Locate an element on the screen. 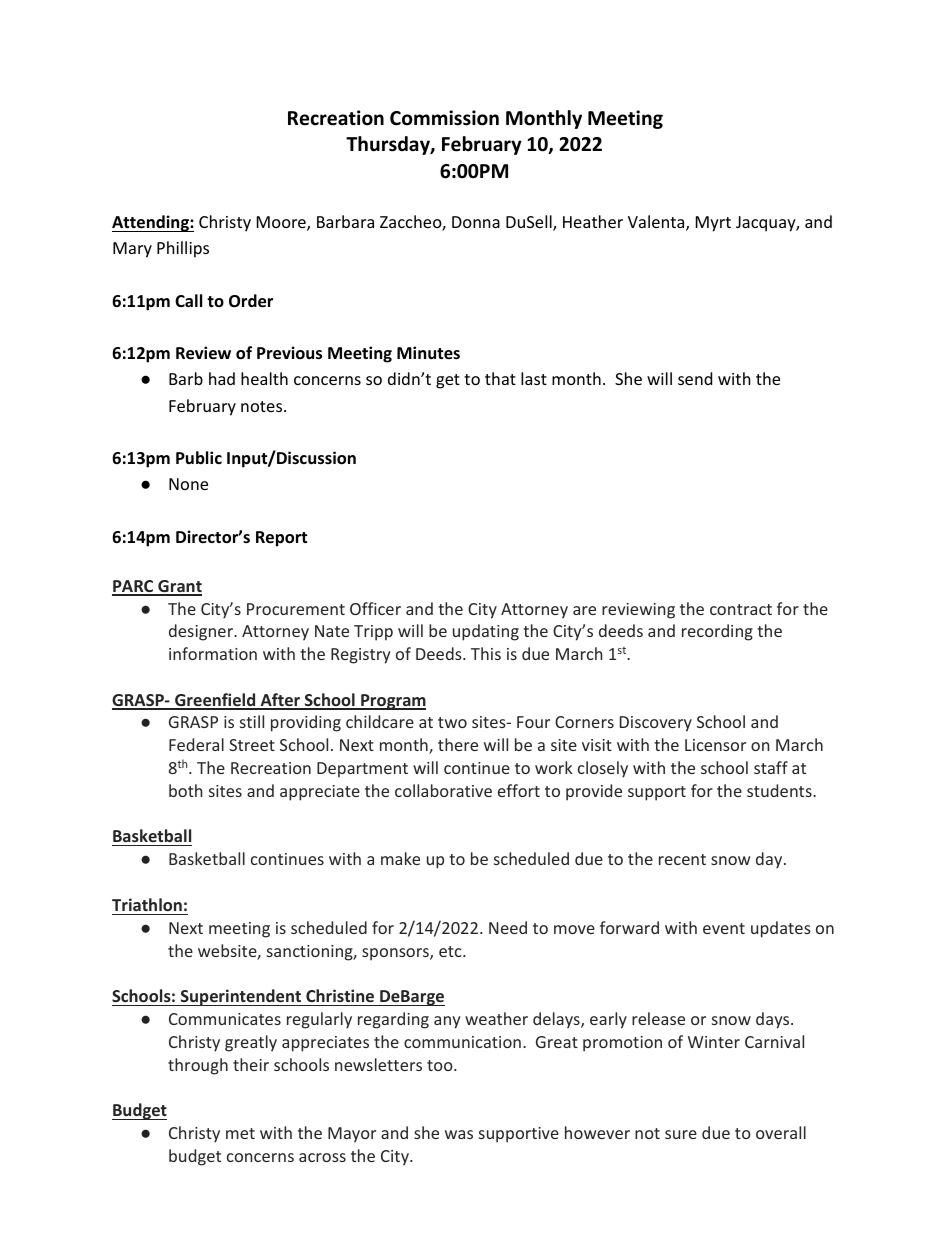  Commission is located at coordinates (444, 118).
